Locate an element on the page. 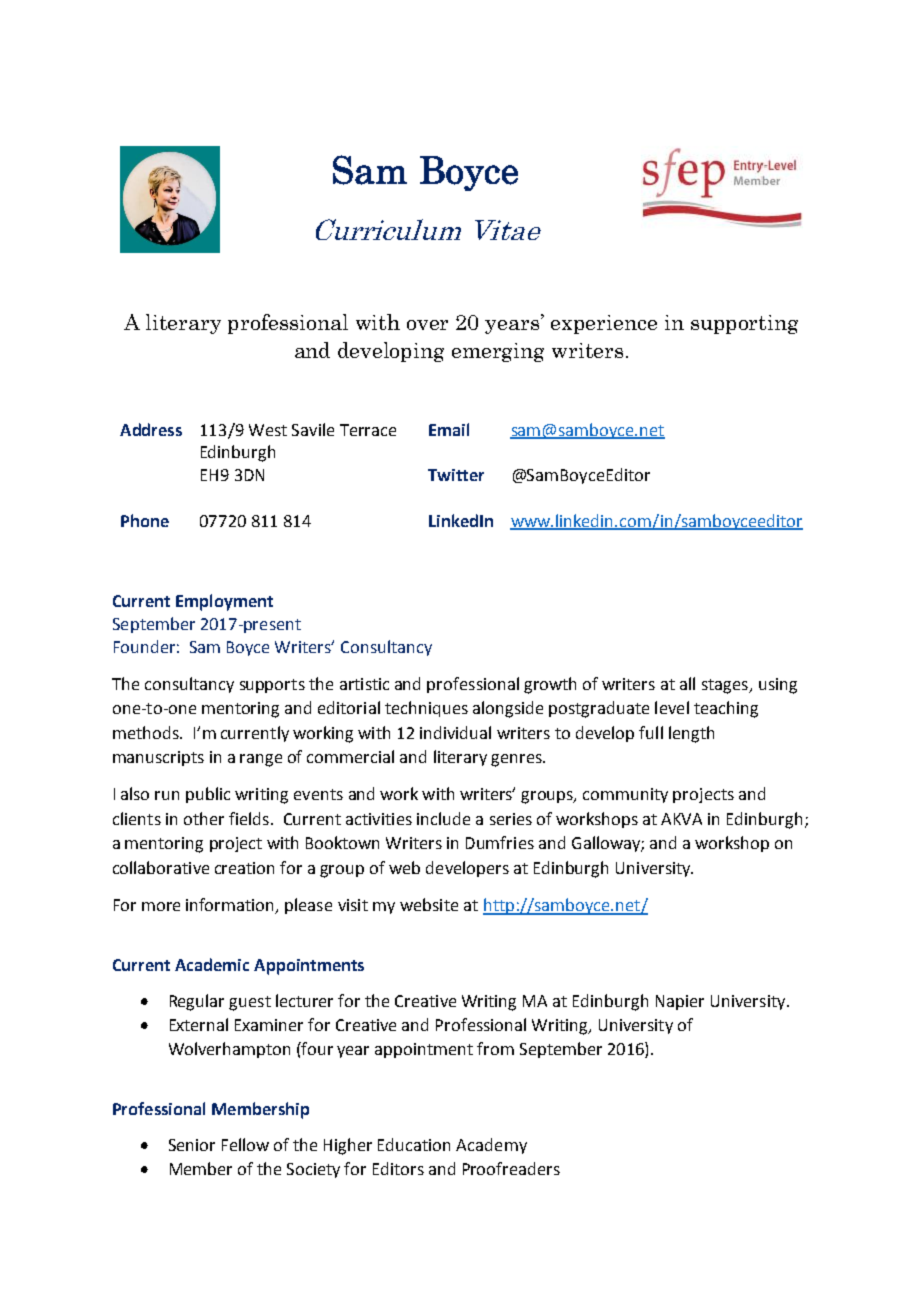  Twitter is located at coordinates (456, 475).
